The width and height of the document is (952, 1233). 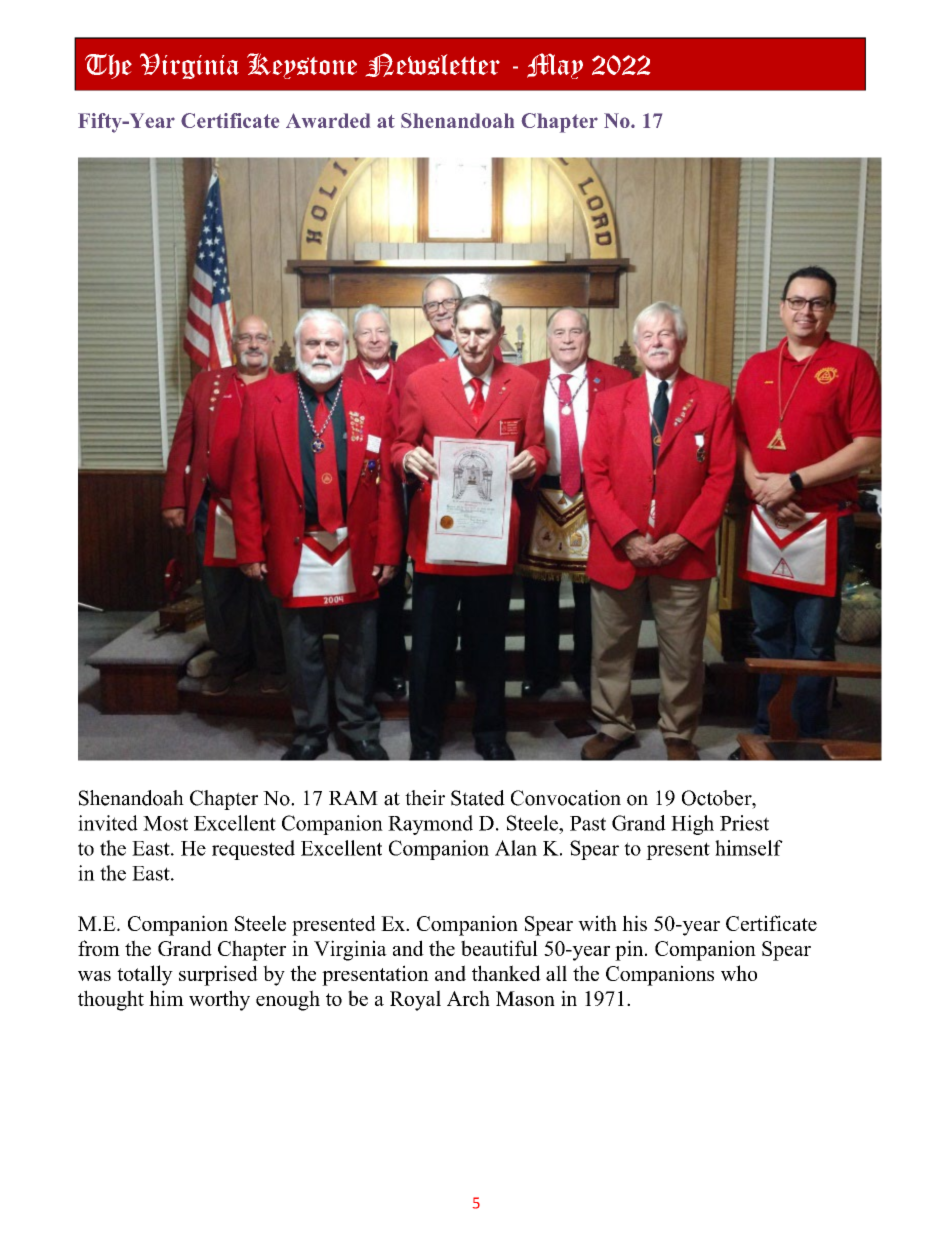 I want to click on their, so click(x=425, y=798).
